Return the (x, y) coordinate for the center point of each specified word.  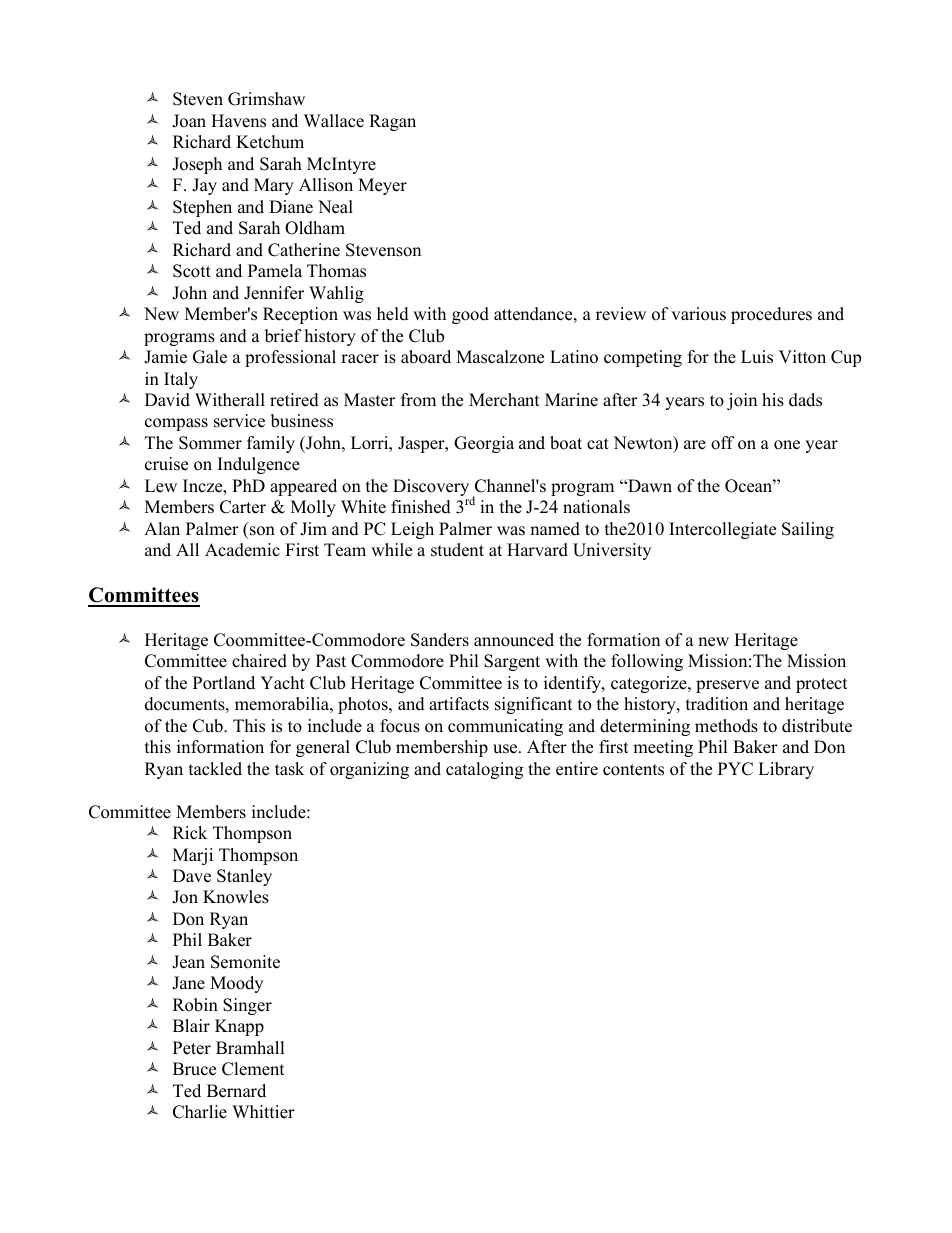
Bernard (236, 1091)
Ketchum (270, 142)
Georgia (484, 444)
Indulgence (259, 465)
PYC (735, 769)
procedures (771, 315)
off (723, 443)
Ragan (392, 122)
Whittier (263, 1112)
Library (786, 770)
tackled (215, 769)
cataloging (484, 770)
